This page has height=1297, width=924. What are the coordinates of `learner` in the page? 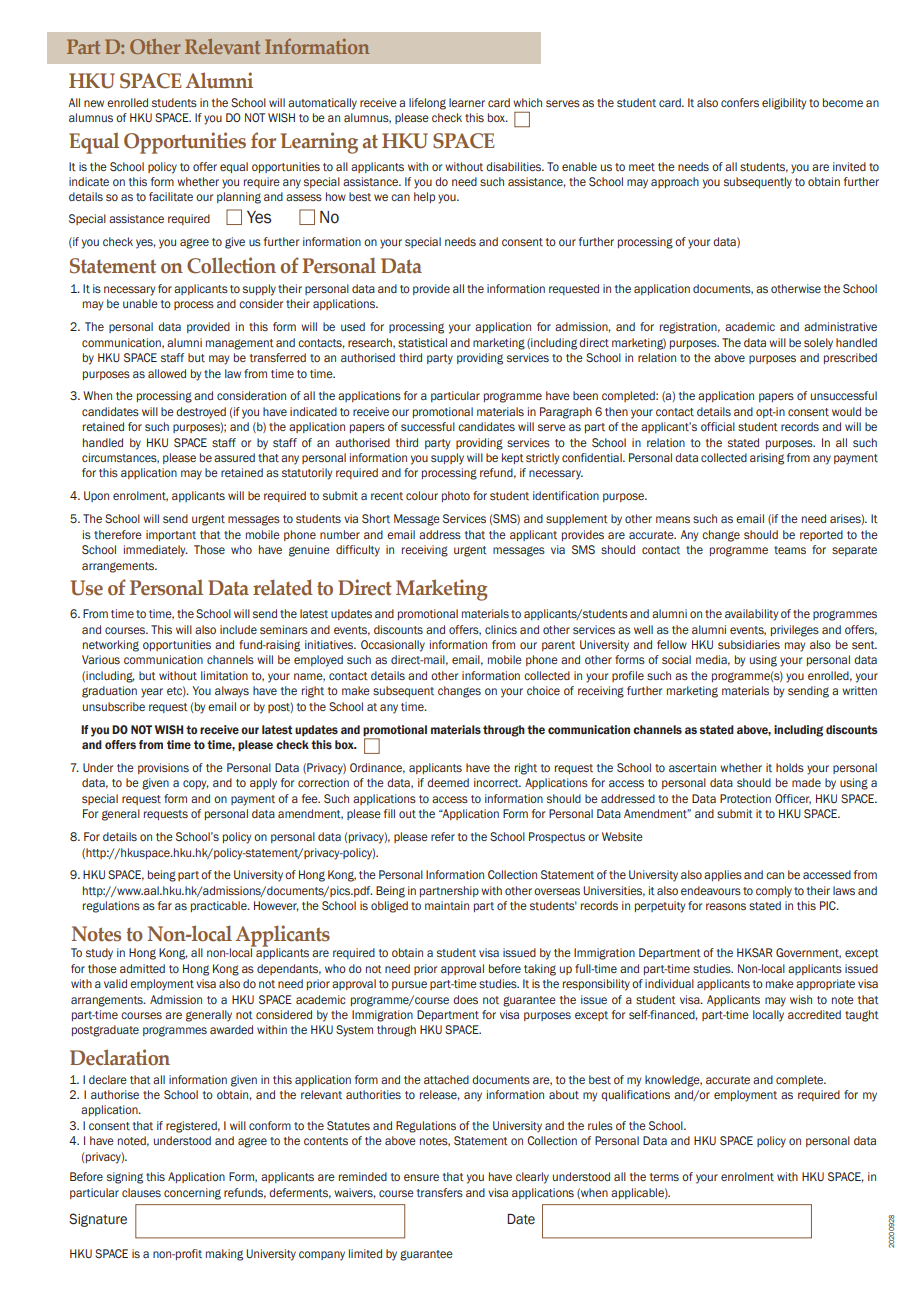 It's located at (467, 102).
